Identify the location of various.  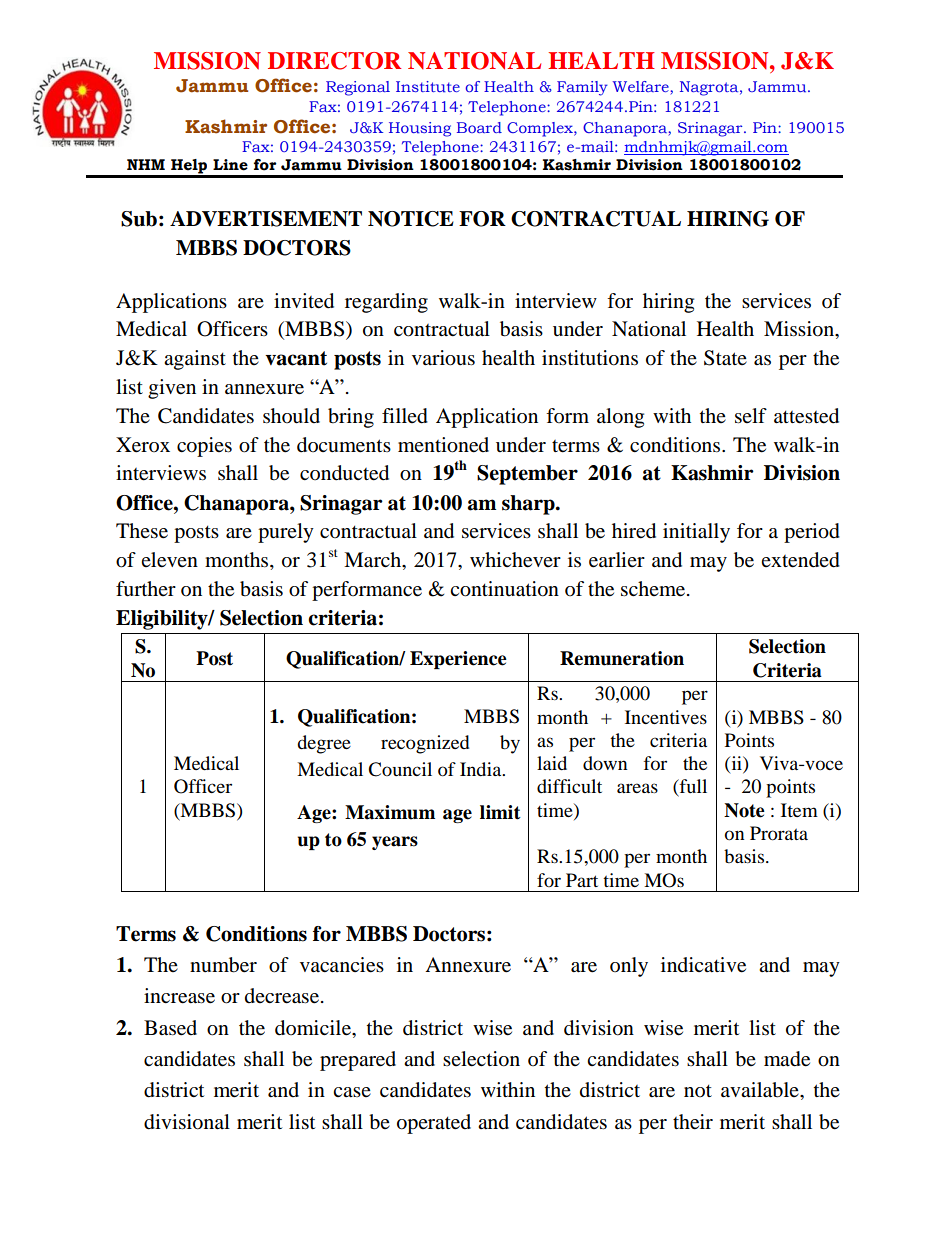
(443, 358).
